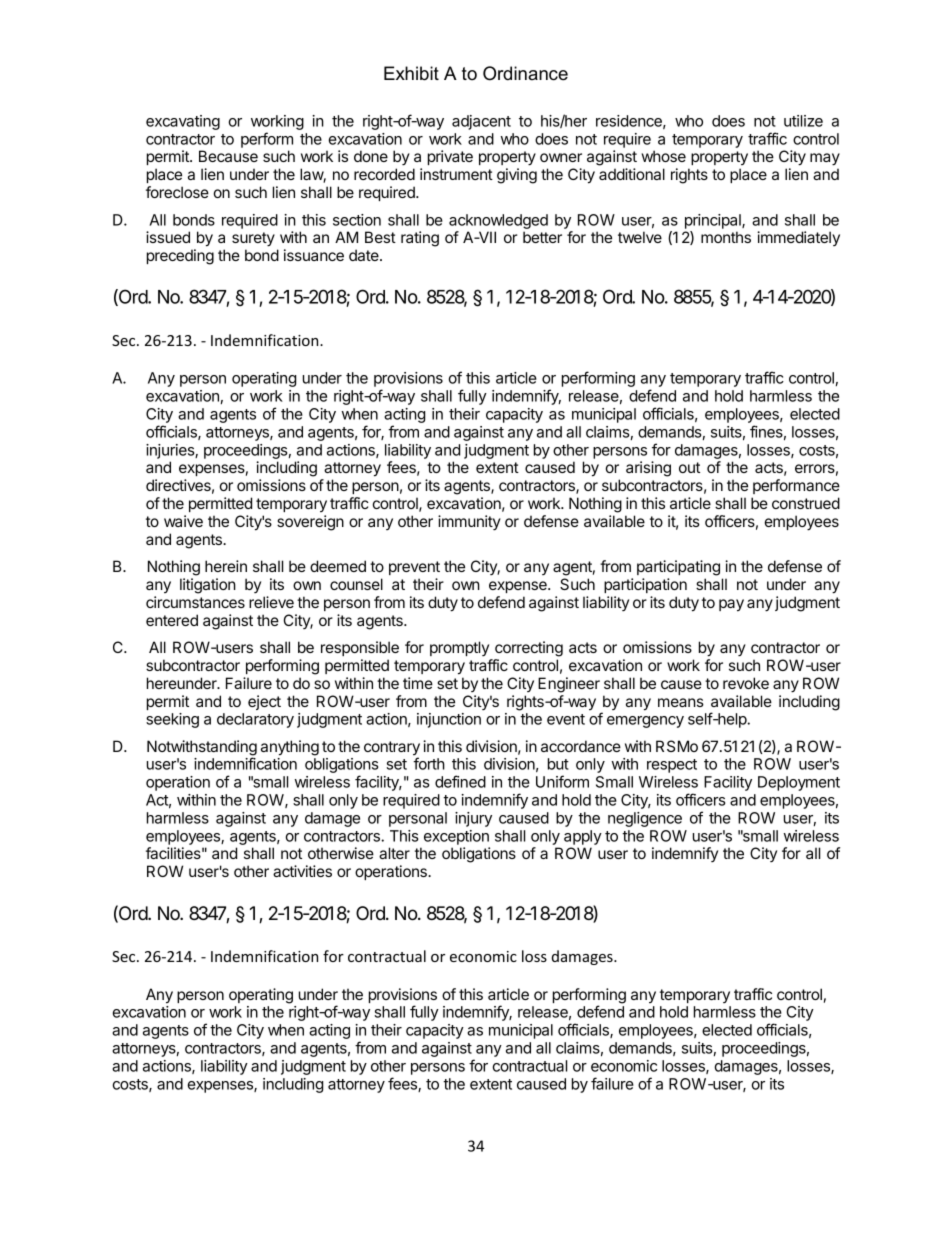  Describe the element at coordinates (302, 871) in the screenshot. I see `activities` at that location.
